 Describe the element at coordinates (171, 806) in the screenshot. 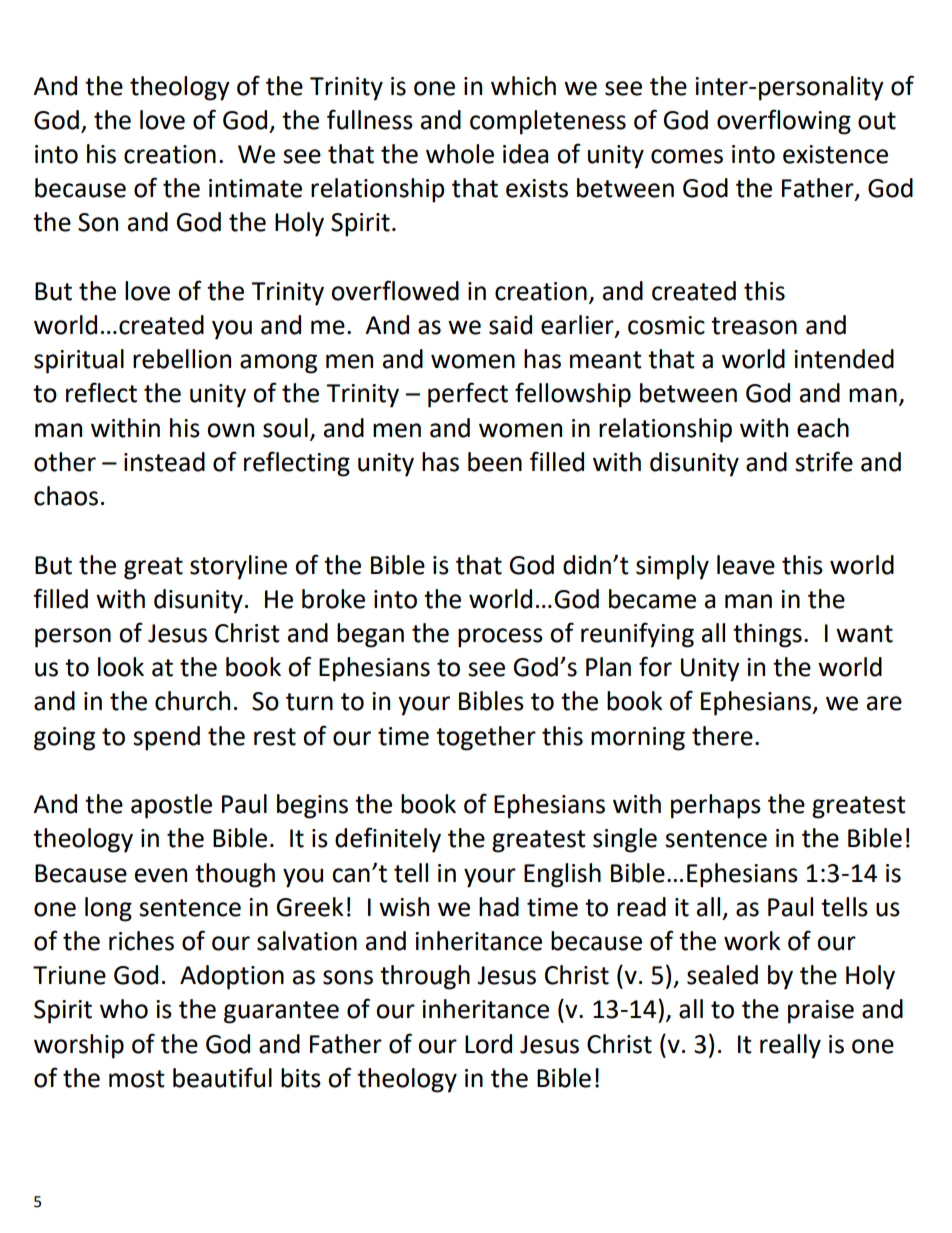

I see `apostle` at that location.
